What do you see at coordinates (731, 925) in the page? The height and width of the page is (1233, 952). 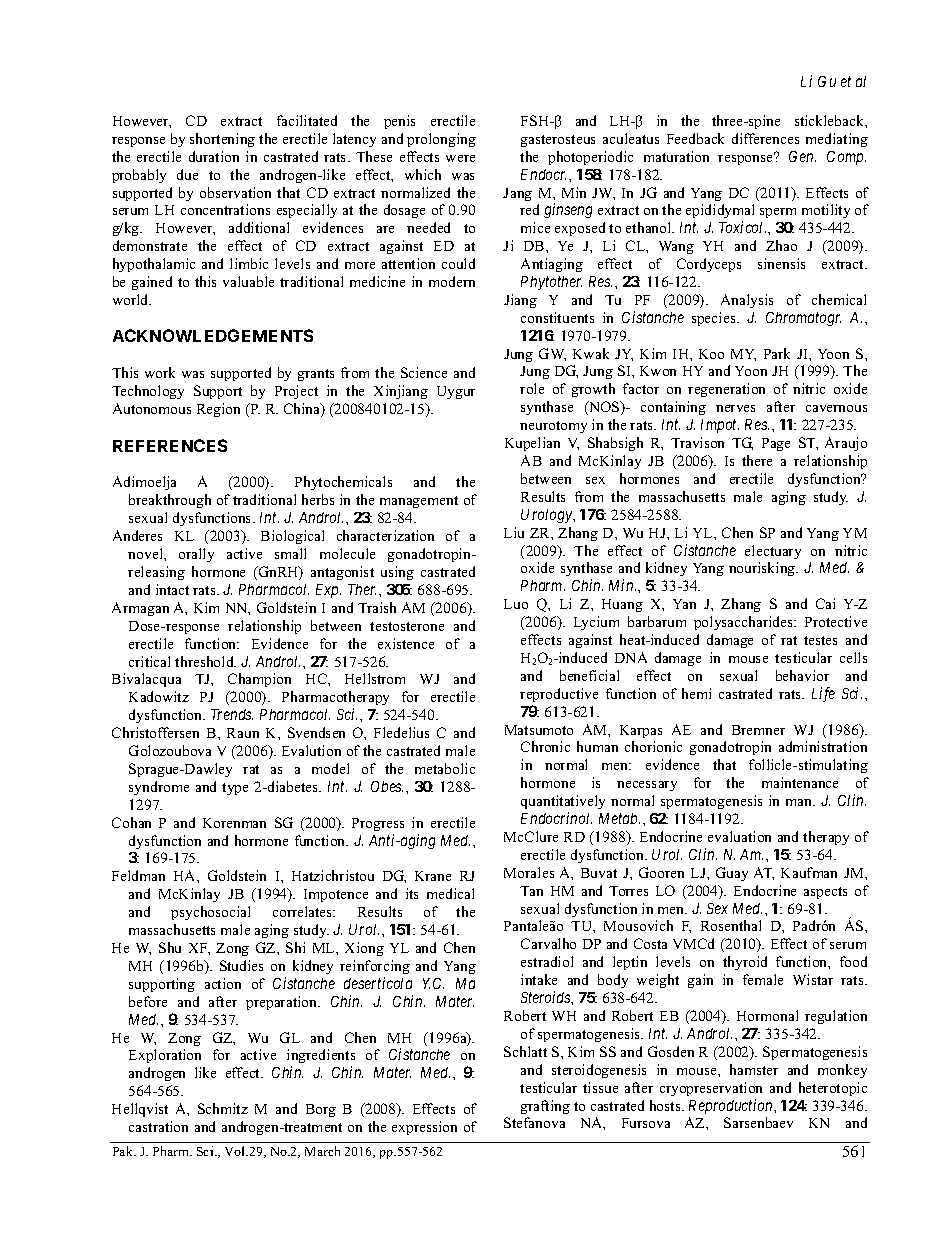 I see `Rosenthal` at bounding box center [731, 925].
